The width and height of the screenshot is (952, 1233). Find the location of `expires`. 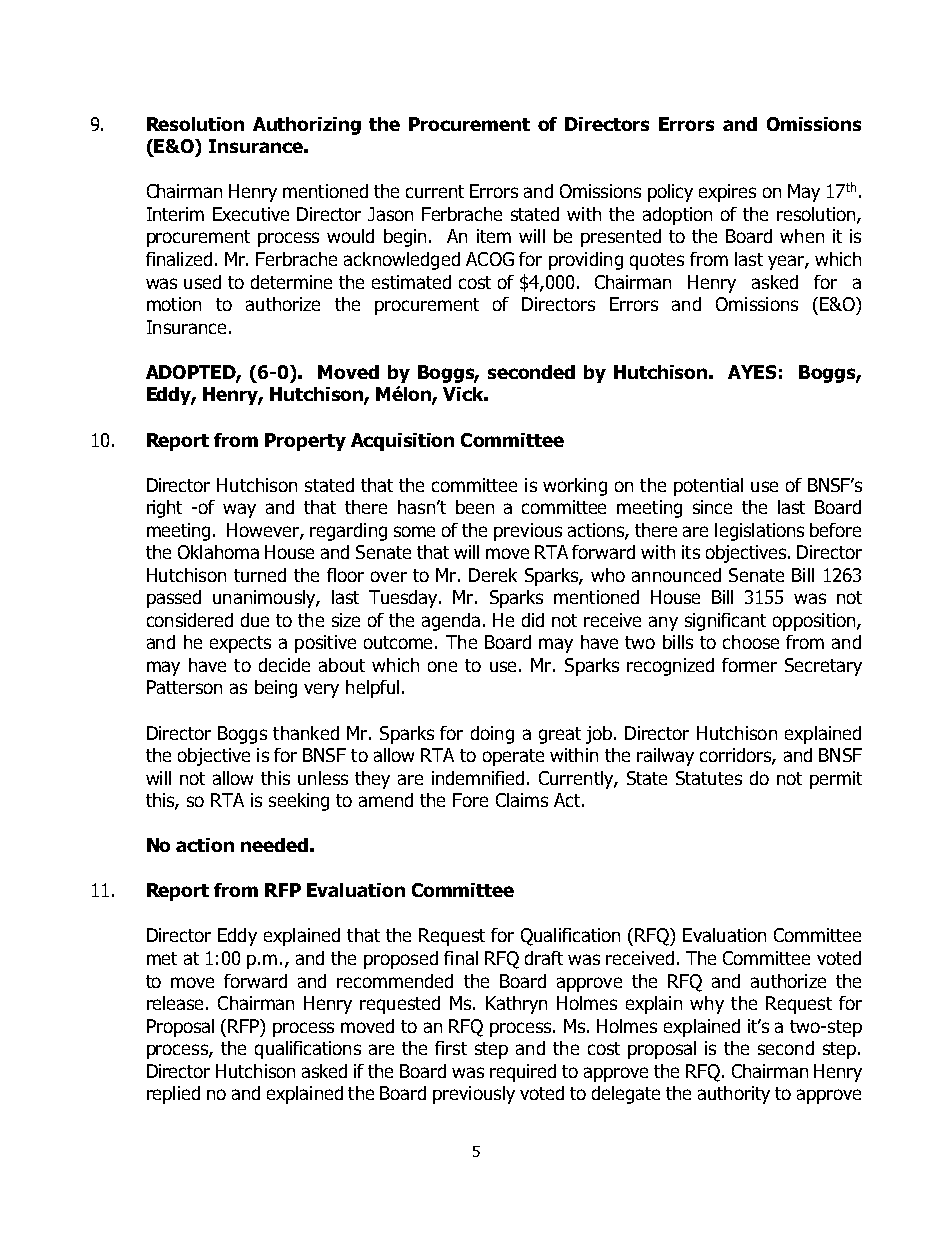

expires is located at coordinates (727, 193).
